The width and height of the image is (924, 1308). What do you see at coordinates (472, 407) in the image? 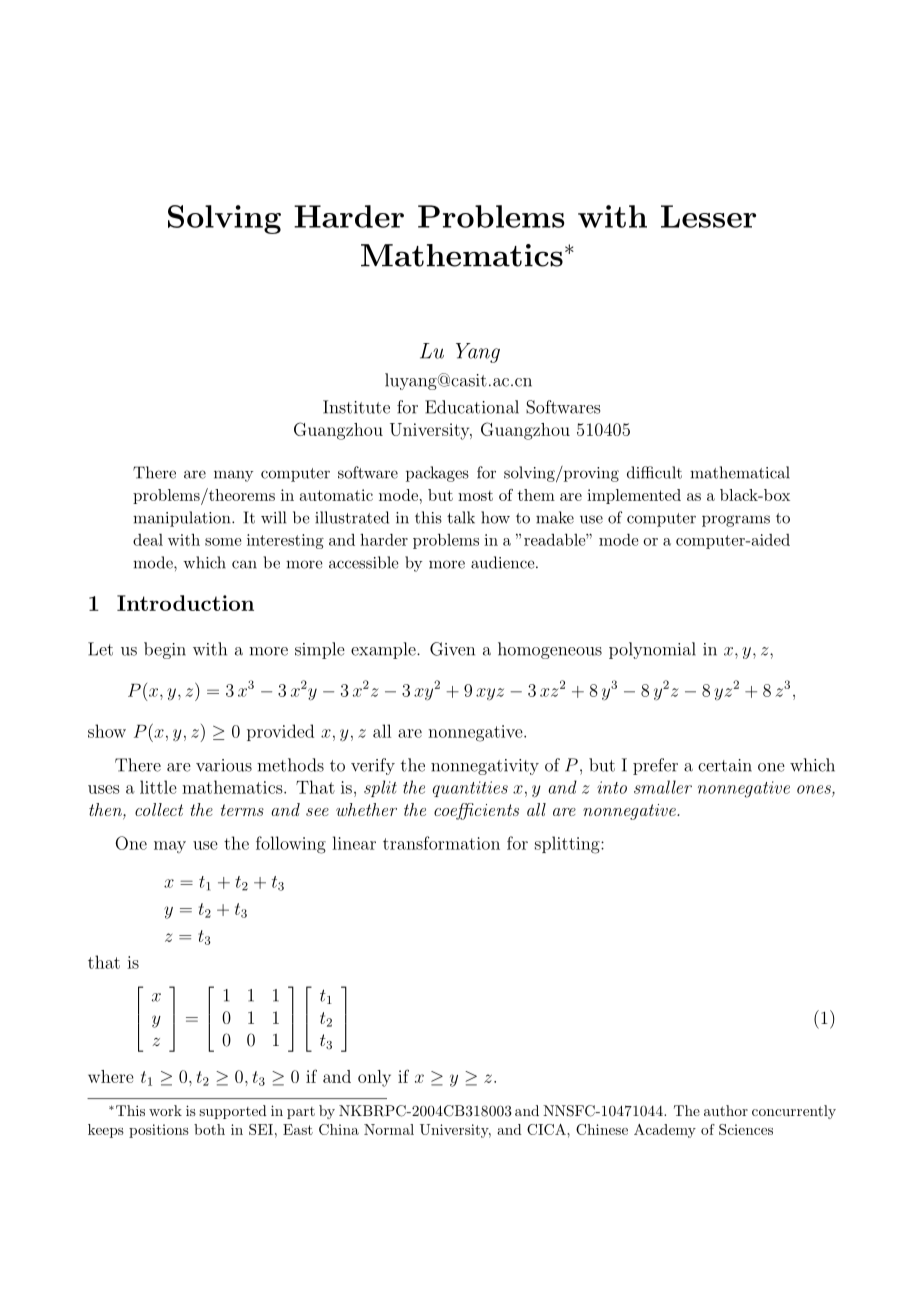
I see `Educational` at bounding box center [472, 407].
